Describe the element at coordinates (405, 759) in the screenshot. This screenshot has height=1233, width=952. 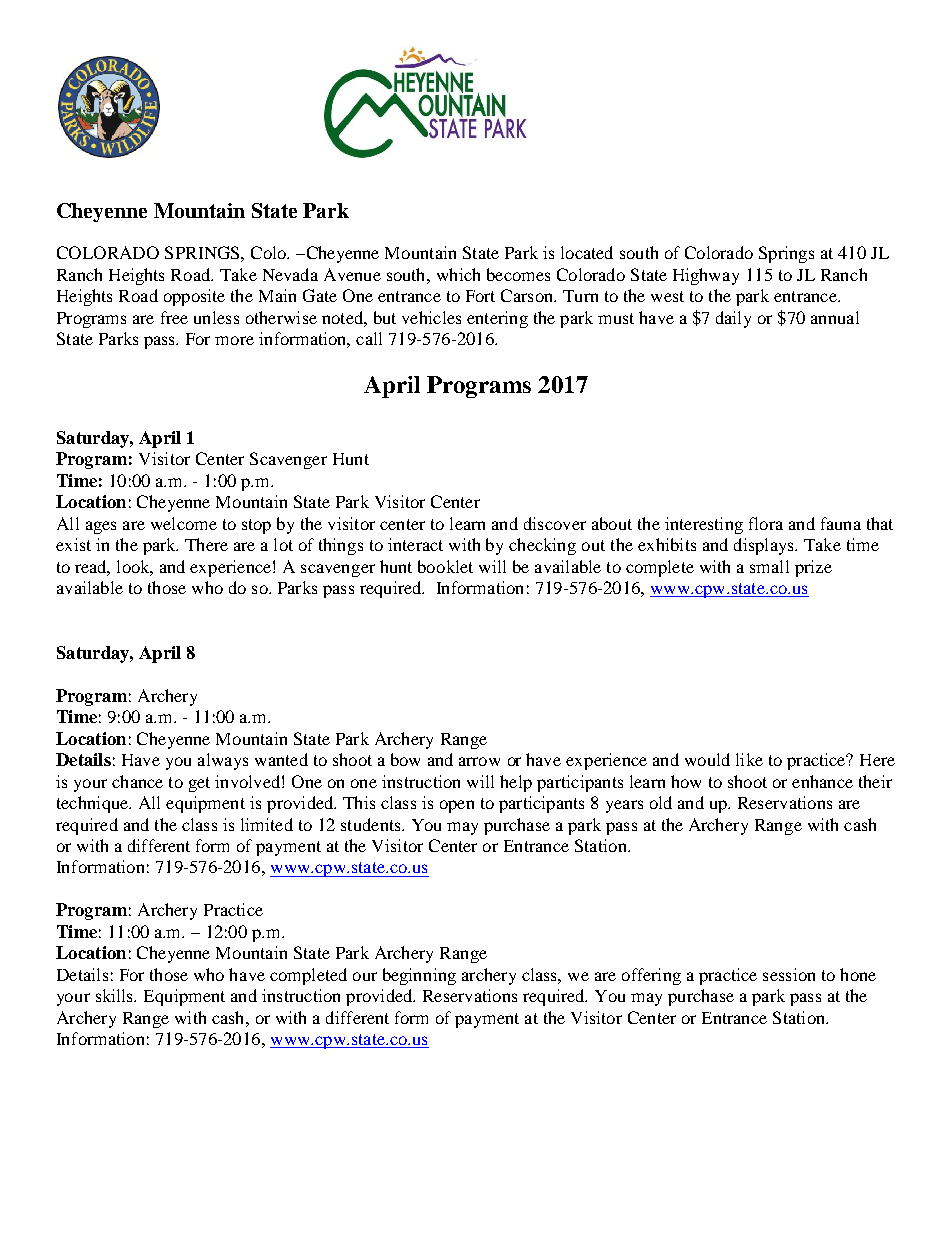
I see `bow` at that location.
